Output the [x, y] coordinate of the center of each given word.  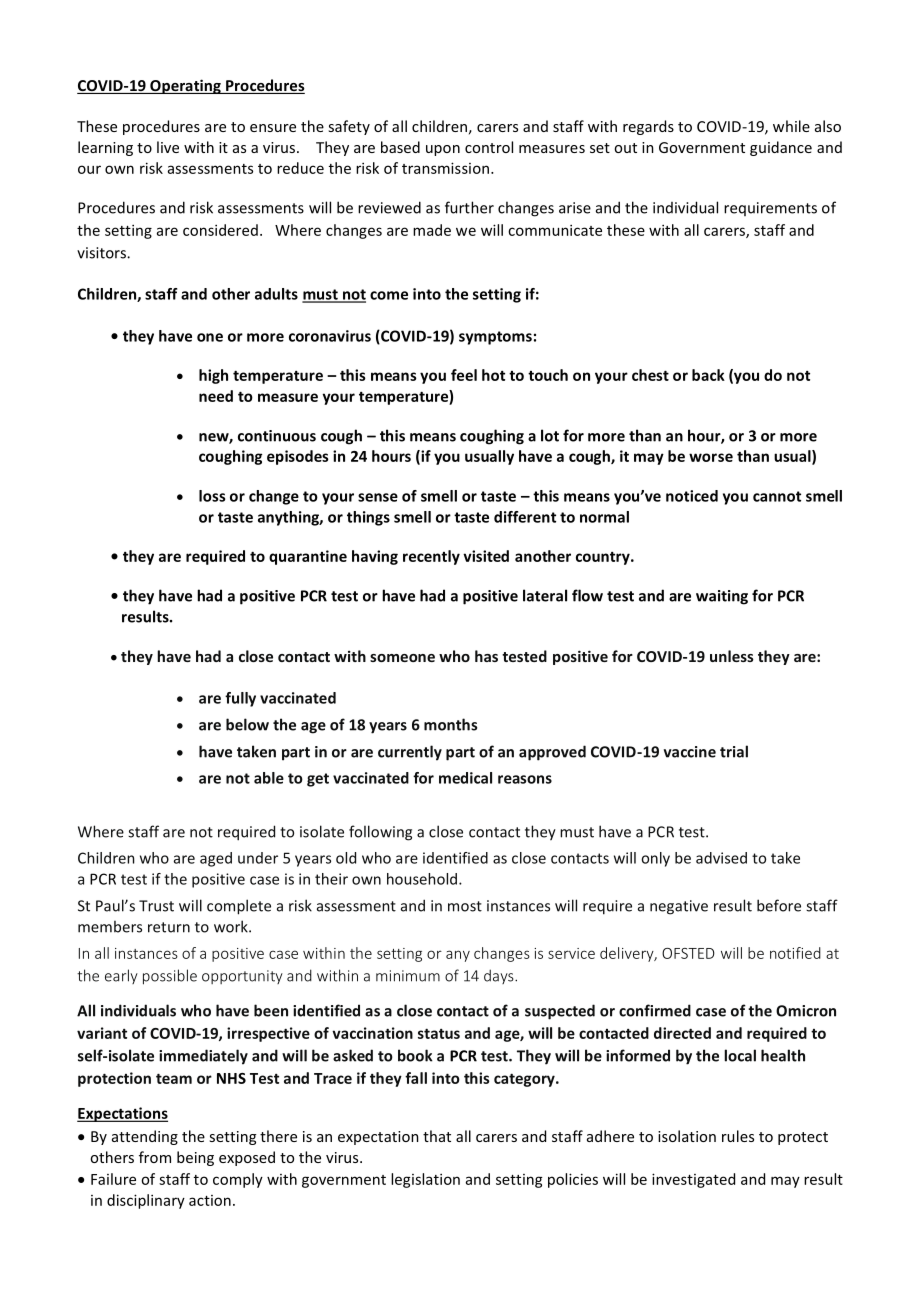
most [465, 906]
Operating [185, 86]
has [486, 656]
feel [464, 375]
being [195, 1158]
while [791, 126]
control [489, 147]
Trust [156, 906]
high [213, 376]
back [708, 375]
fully [240, 699]
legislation [425, 1180]
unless [732, 656]
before [779, 905]
